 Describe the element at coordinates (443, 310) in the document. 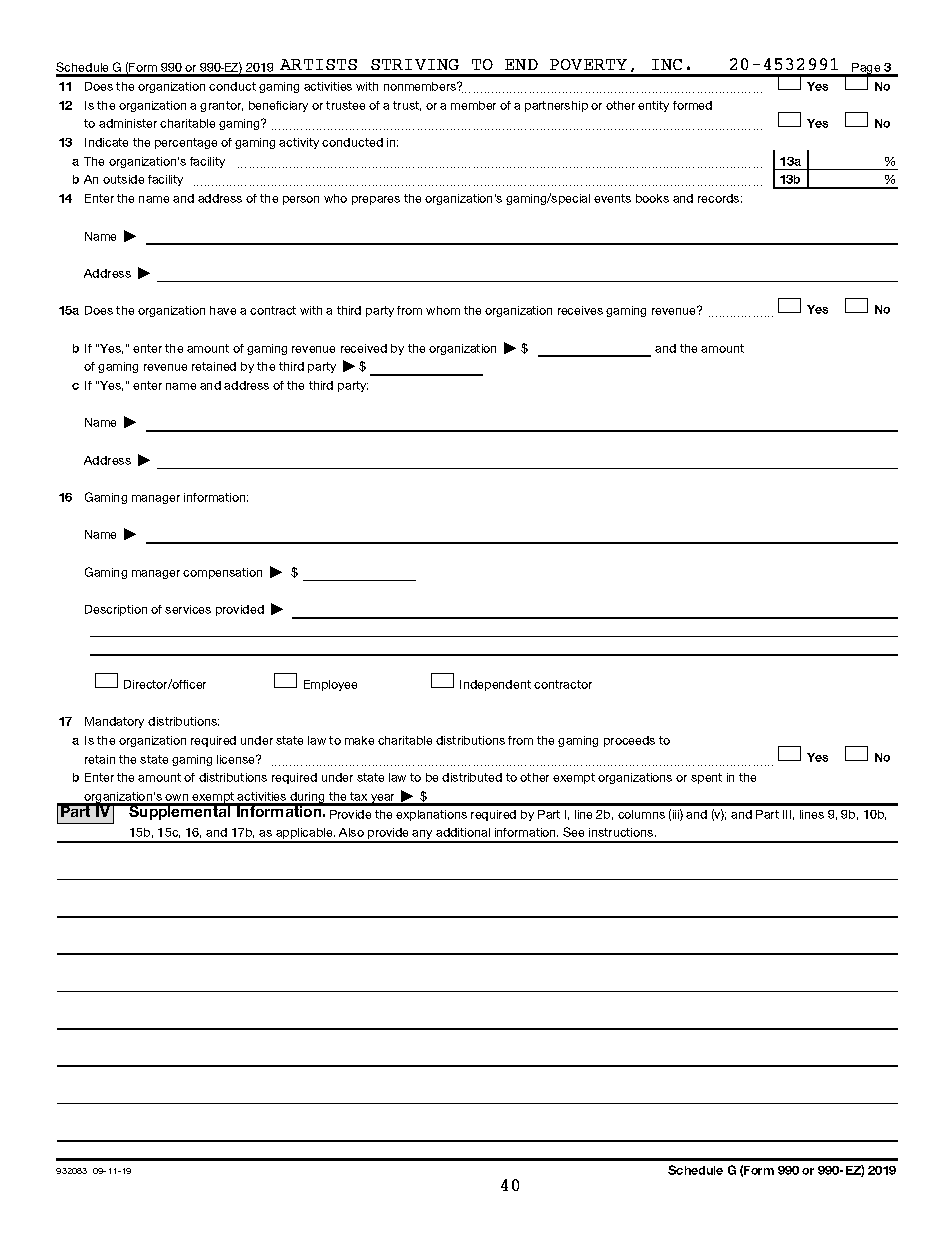

I see `whom` at that location.
